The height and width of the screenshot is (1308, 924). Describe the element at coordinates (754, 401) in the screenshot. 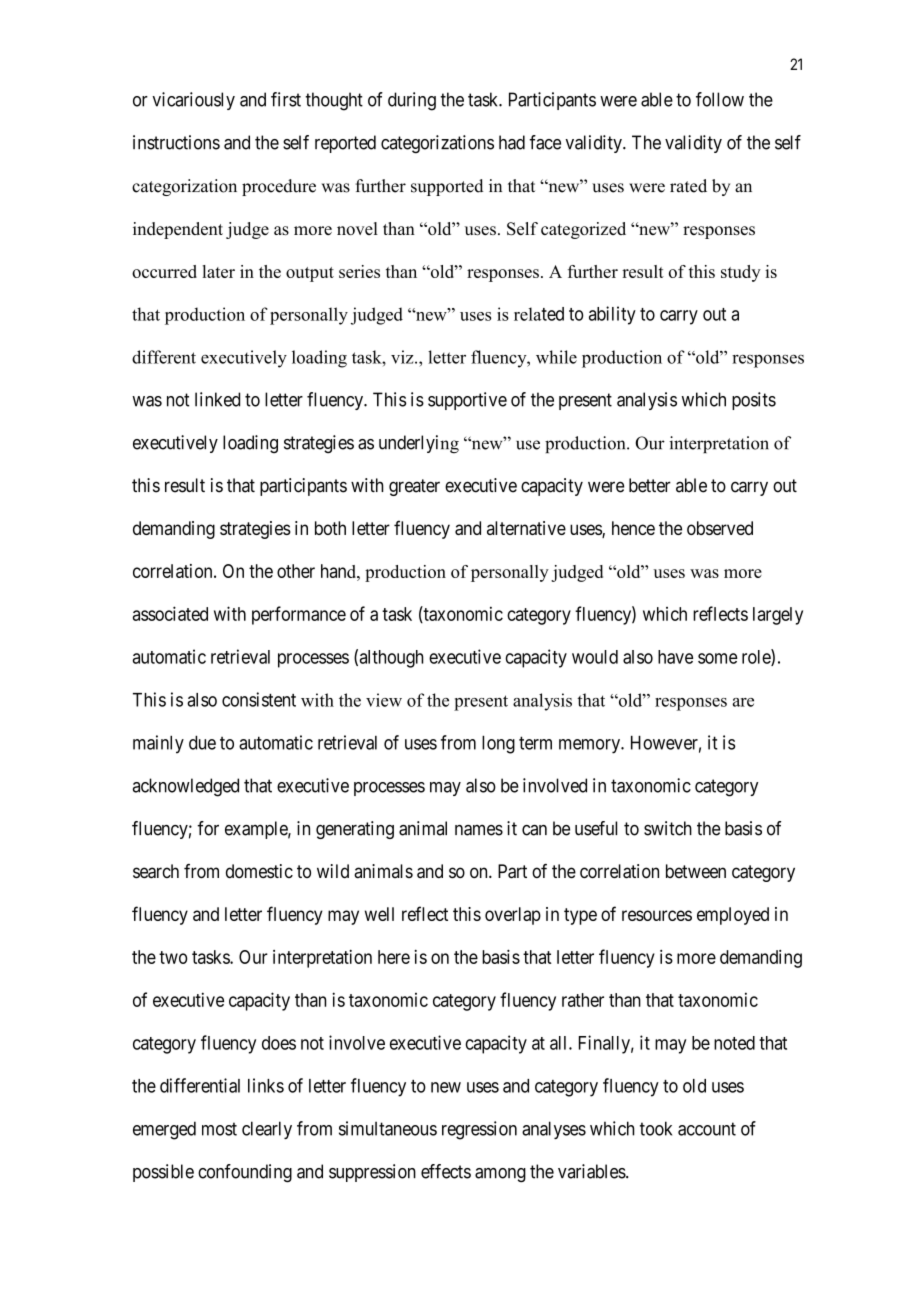

I see `posits` at that location.
